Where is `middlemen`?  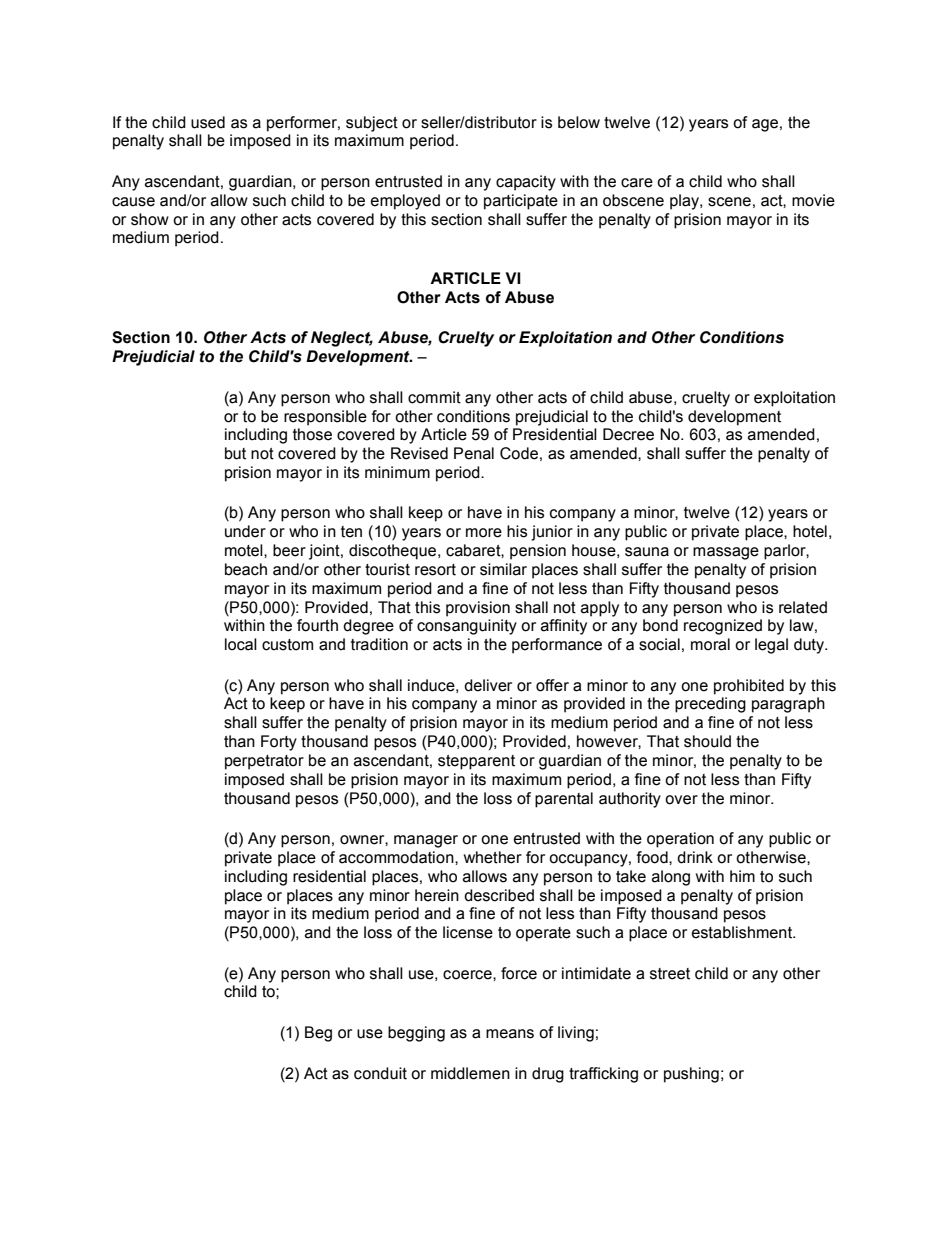
middlemen is located at coordinates (470, 1073).
